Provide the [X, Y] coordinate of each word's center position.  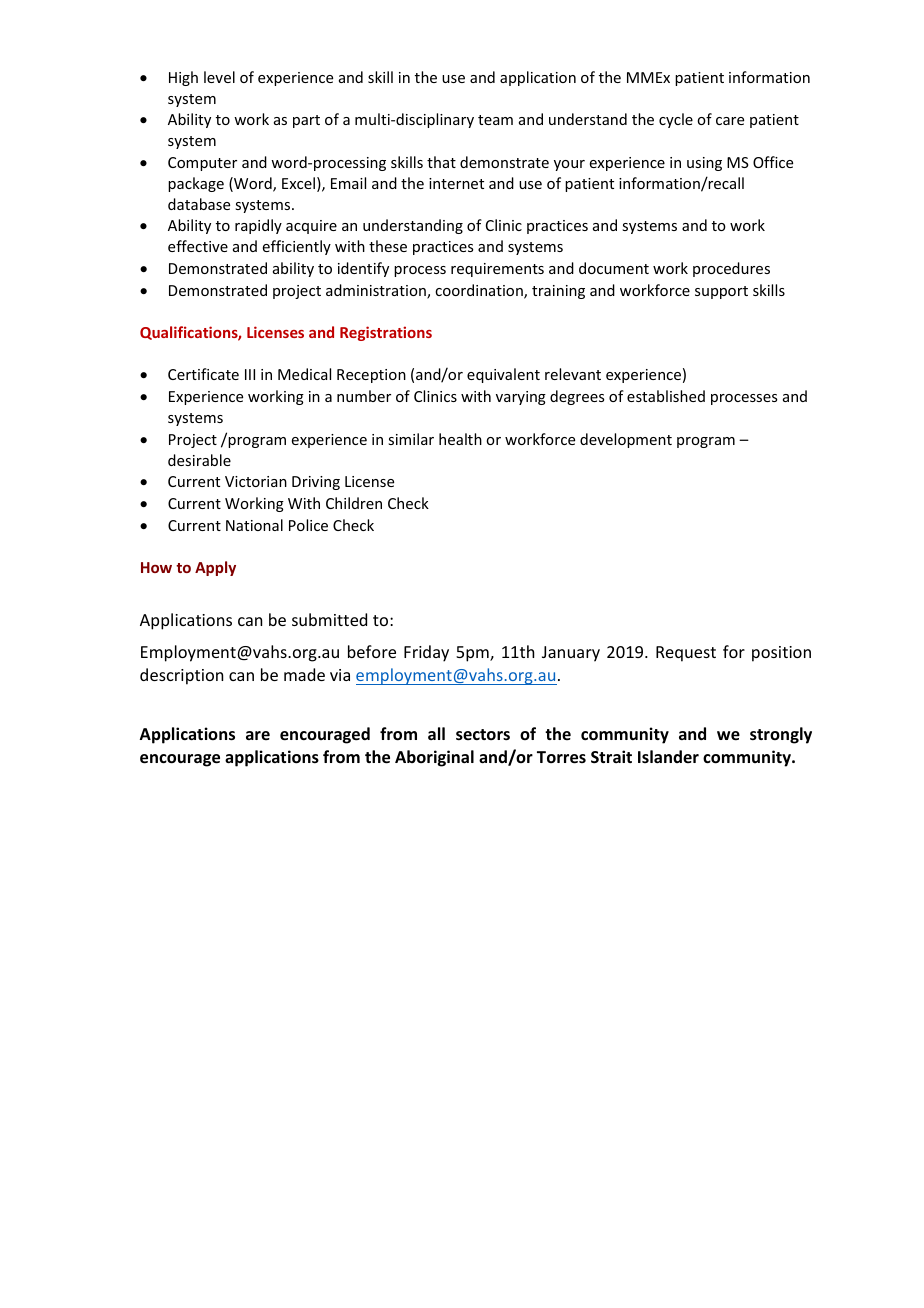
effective [198, 246]
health [460, 439]
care [730, 121]
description [181, 676]
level [219, 77]
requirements [497, 270]
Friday [426, 653]
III [250, 374]
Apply [215, 568]
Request [686, 654]
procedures [731, 269]
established [666, 396]
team [495, 120]
